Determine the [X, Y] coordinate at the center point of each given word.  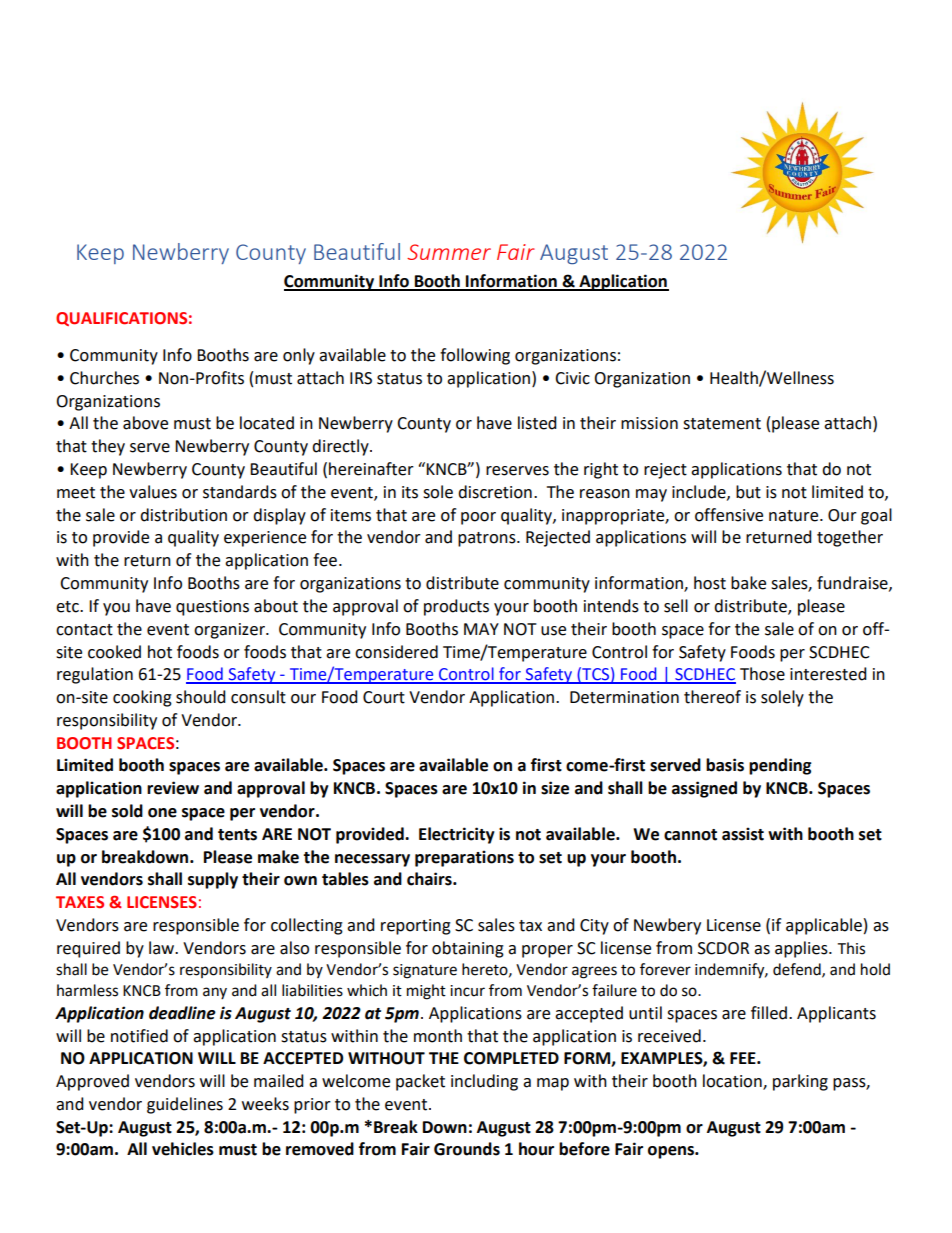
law [163, 948]
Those [762, 674]
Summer [449, 252]
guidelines [185, 1105]
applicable [824, 926]
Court [384, 697]
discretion [495, 492]
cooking [142, 698]
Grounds [467, 1149]
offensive [729, 515]
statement [722, 424]
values [153, 492]
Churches [104, 378]
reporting [416, 927]
